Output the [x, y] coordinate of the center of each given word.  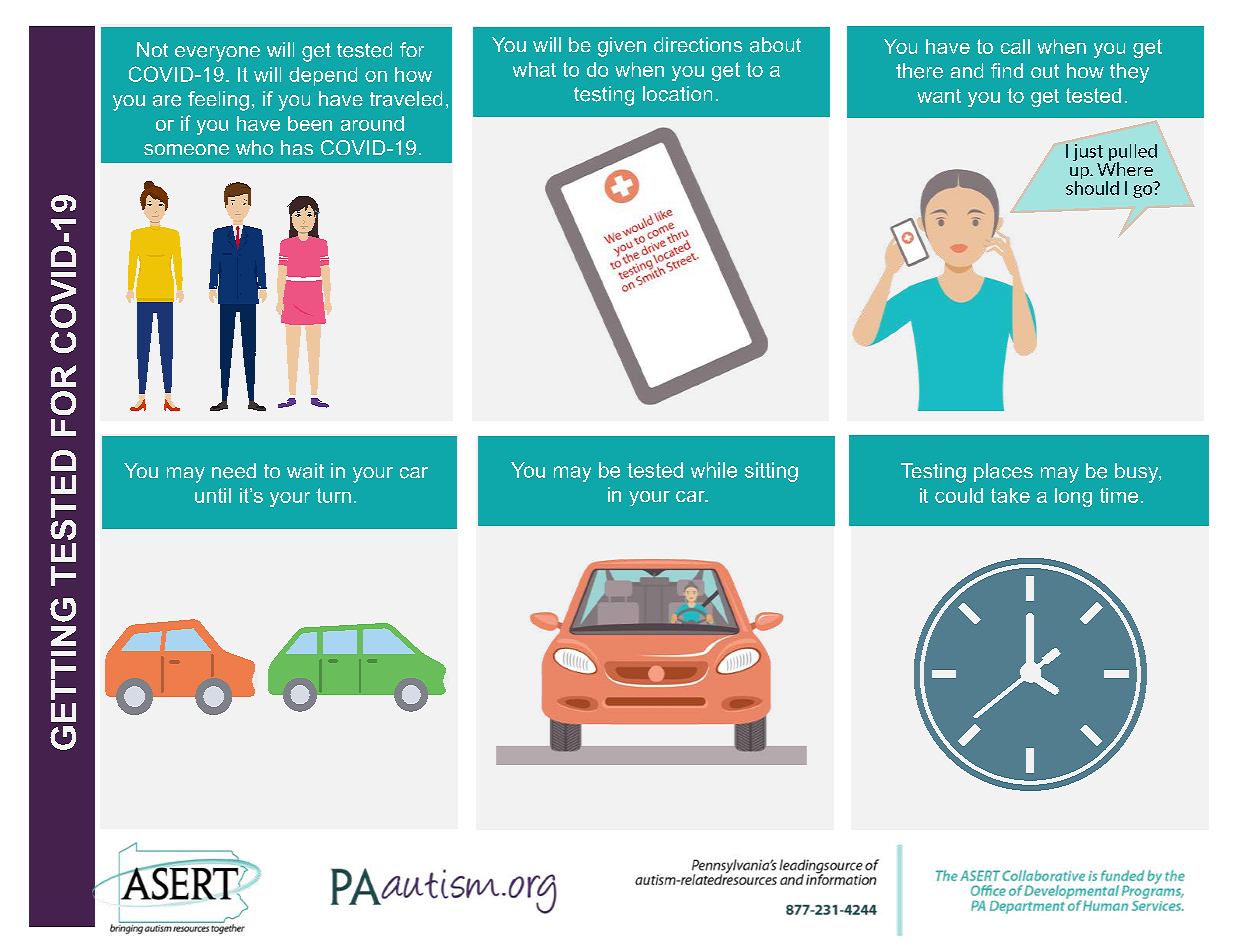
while [714, 470]
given [622, 47]
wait [305, 471]
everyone [217, 54]
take [1010, 495]
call [1015, 46]
